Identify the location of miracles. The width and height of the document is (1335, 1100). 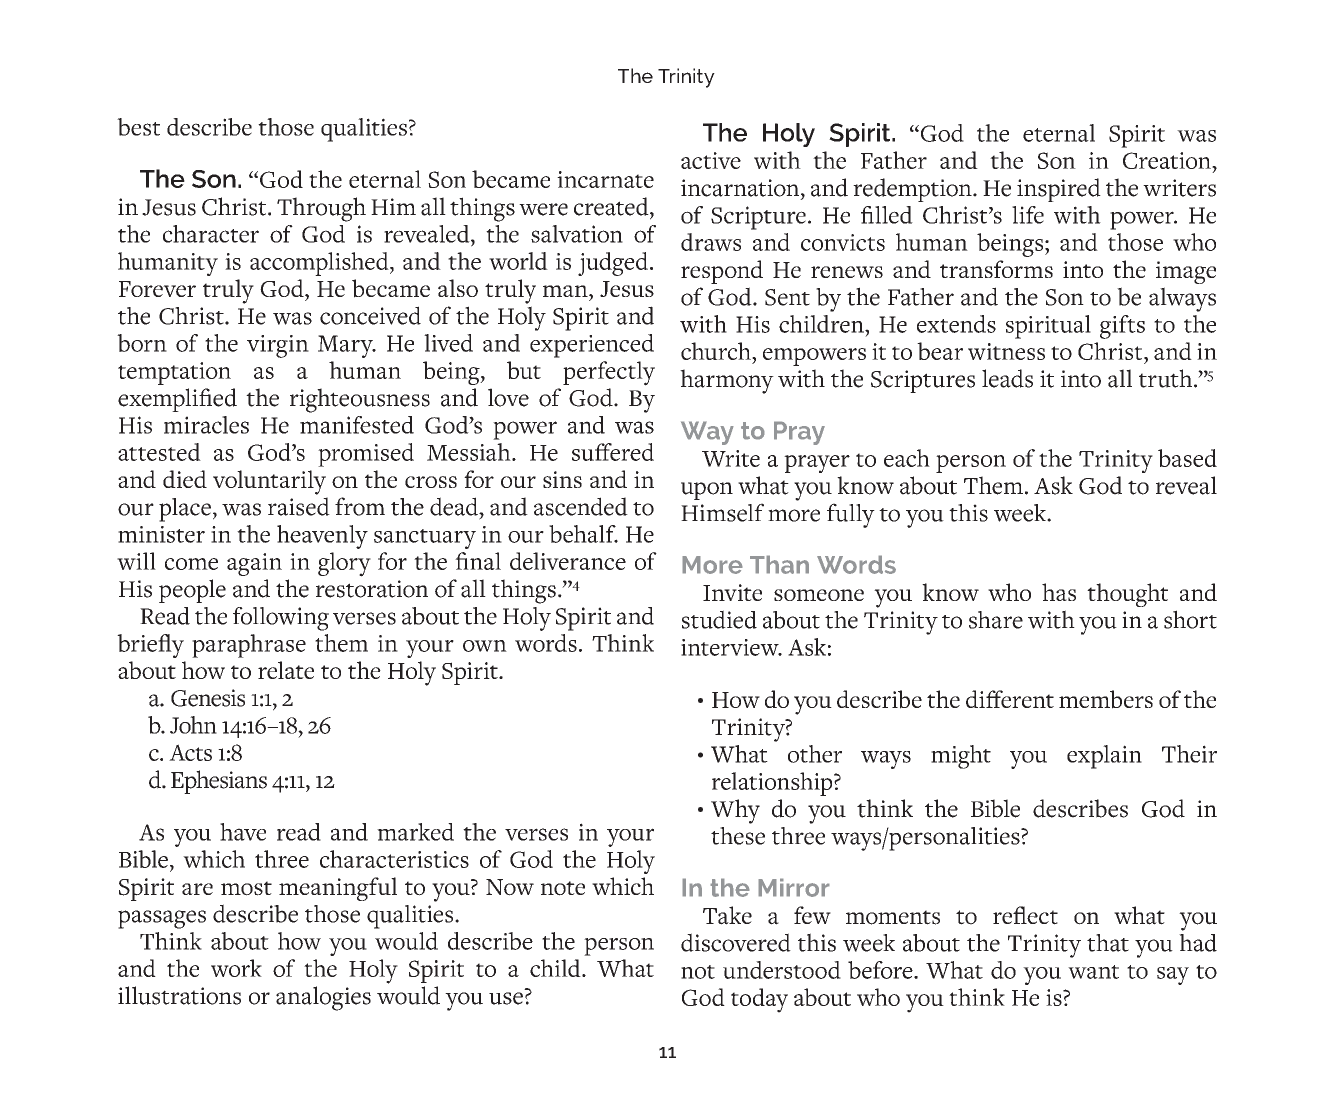
(206, 425).
